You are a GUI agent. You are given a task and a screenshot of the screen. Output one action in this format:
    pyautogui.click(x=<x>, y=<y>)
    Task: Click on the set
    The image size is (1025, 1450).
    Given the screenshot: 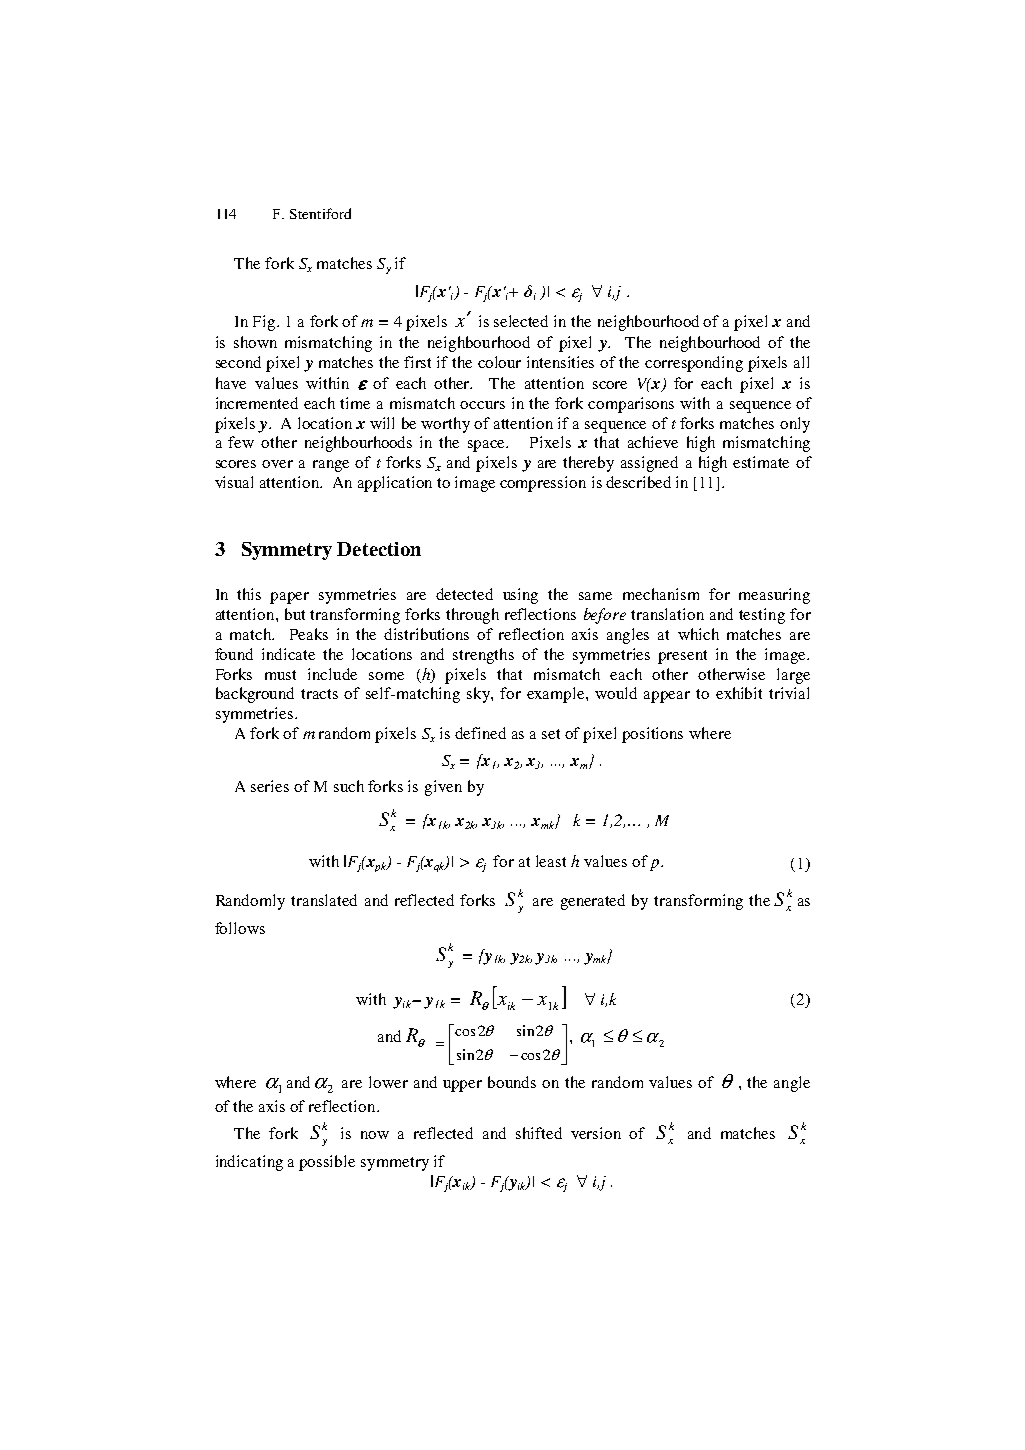 What is the action you would take?
    pyautogui.click(x=551, y=734)
